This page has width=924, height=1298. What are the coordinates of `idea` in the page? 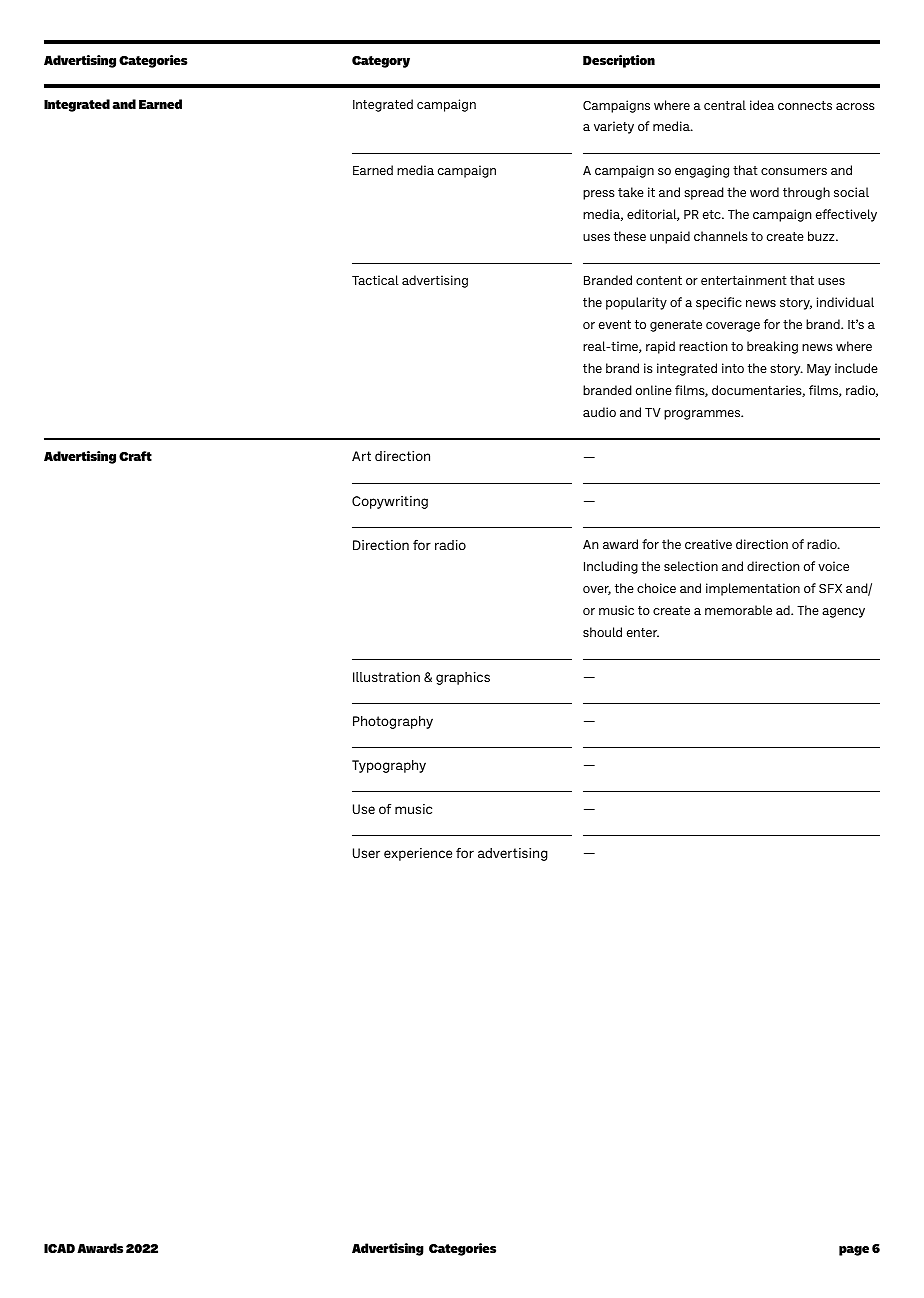 It's located at (762, 105).
